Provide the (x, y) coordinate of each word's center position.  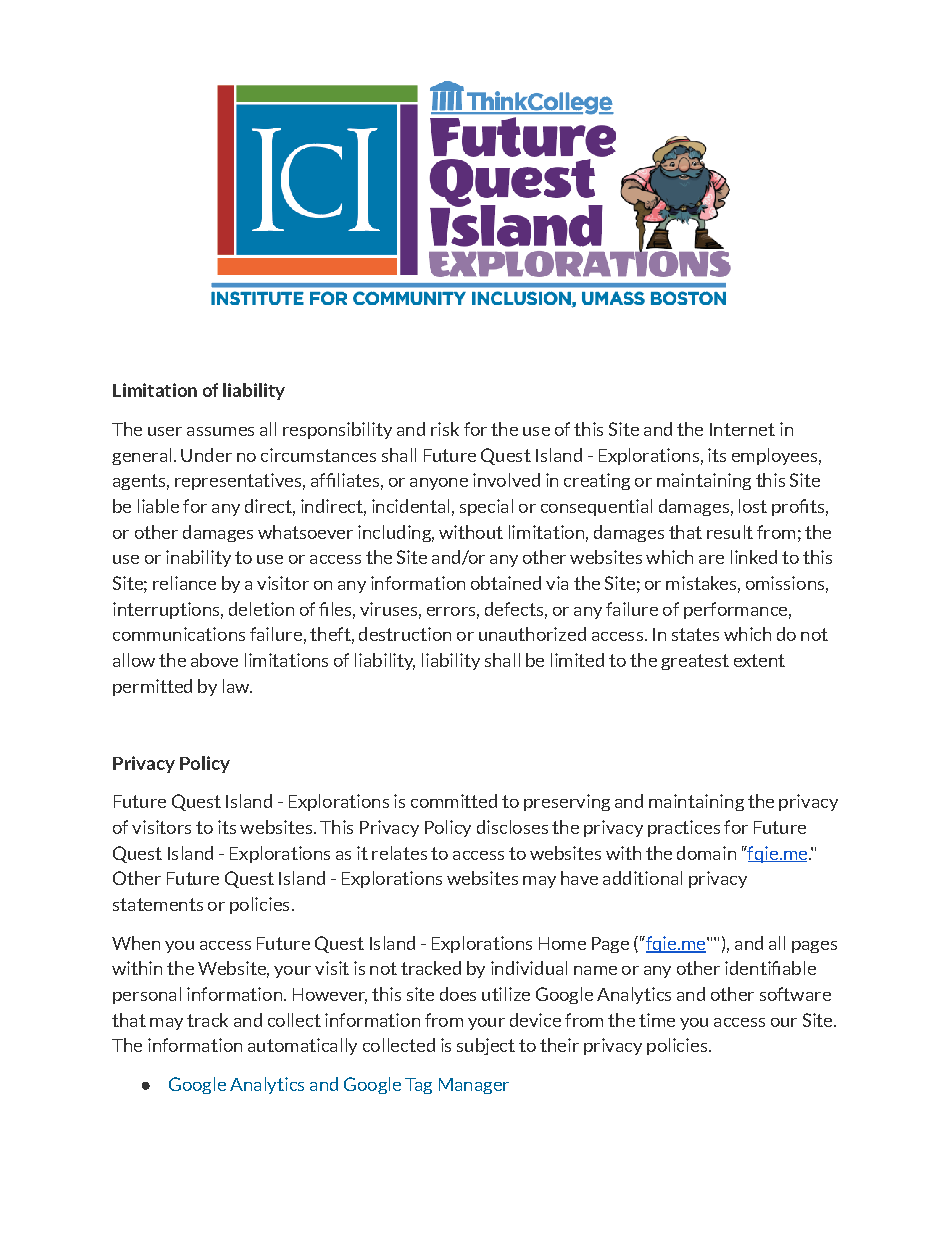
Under (206, 455)
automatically (302, 1046)
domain (706, 853)
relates (399, 853)
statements (158, 904)
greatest (695, 662)
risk (445, 429)
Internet (742, 429)
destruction (405, 634)
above (214, 660)
